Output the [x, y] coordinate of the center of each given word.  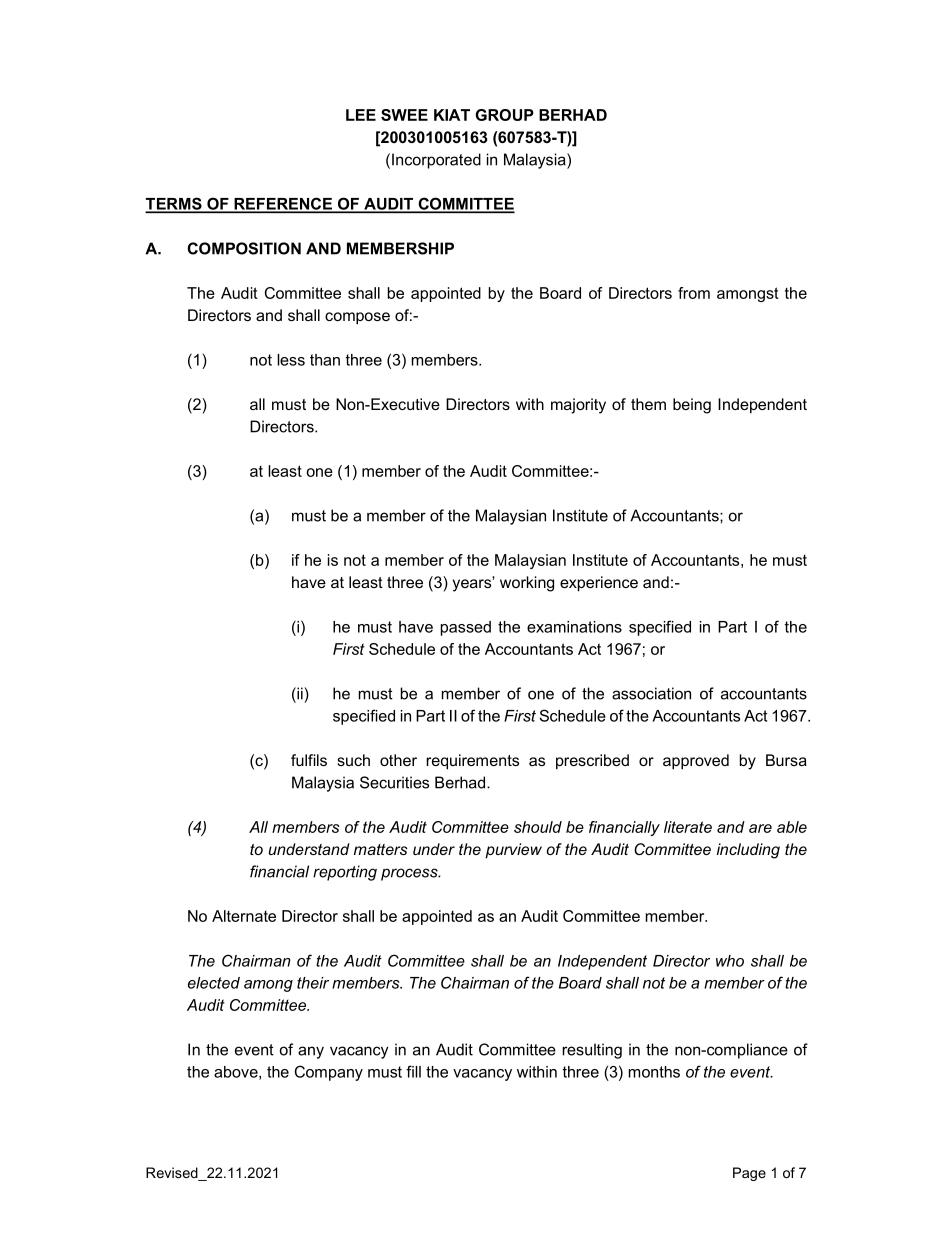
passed [466, 628]
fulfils [309, 760]
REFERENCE [283, 205]
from [694, 293]
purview [513, 851]
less [291, 360]
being [692, 406]
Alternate [244, 916]
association [651, 693]
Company [329, 1073]
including [748, 851]
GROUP [505, 115]
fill [413, 1071]
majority [578, 406]
